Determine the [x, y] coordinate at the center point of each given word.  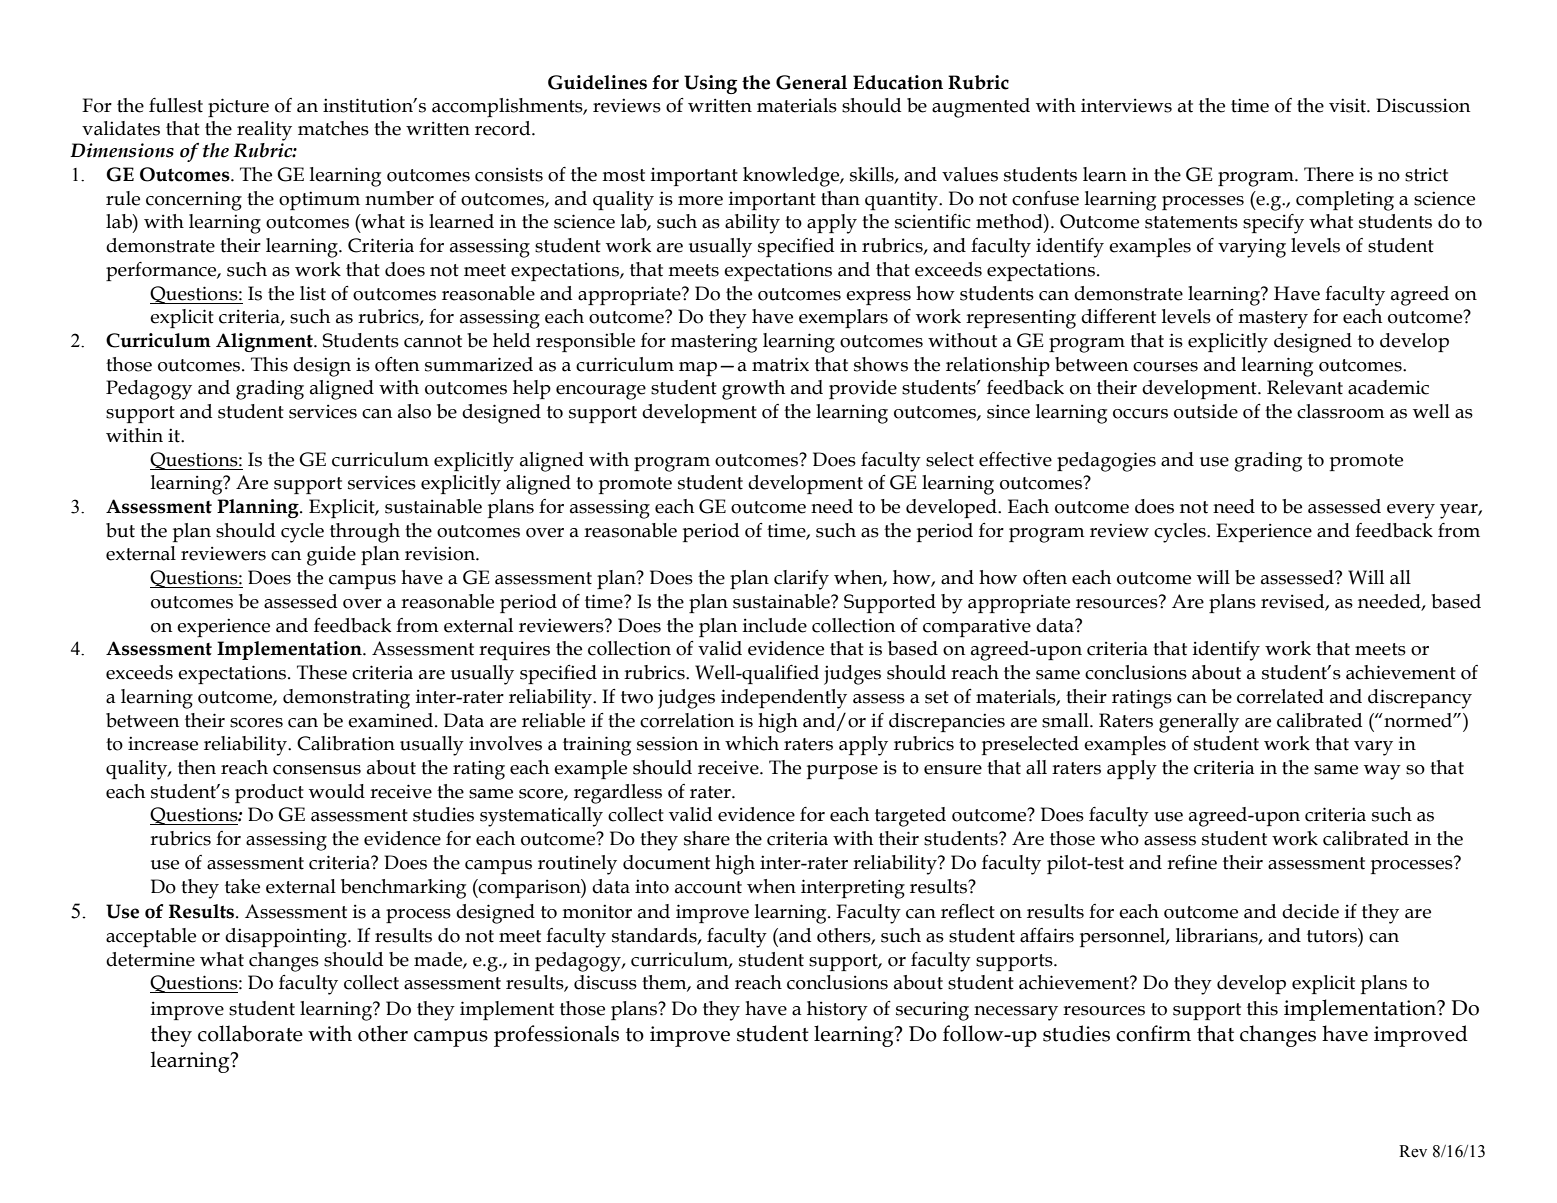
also [414, 411]
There [1329, 174]
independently [784, 699]
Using [710, 84]
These [322, 672]
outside [1206, 411]
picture [238, 107]
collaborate [250, 1033]
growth [753, 390]
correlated [1280, 696]
